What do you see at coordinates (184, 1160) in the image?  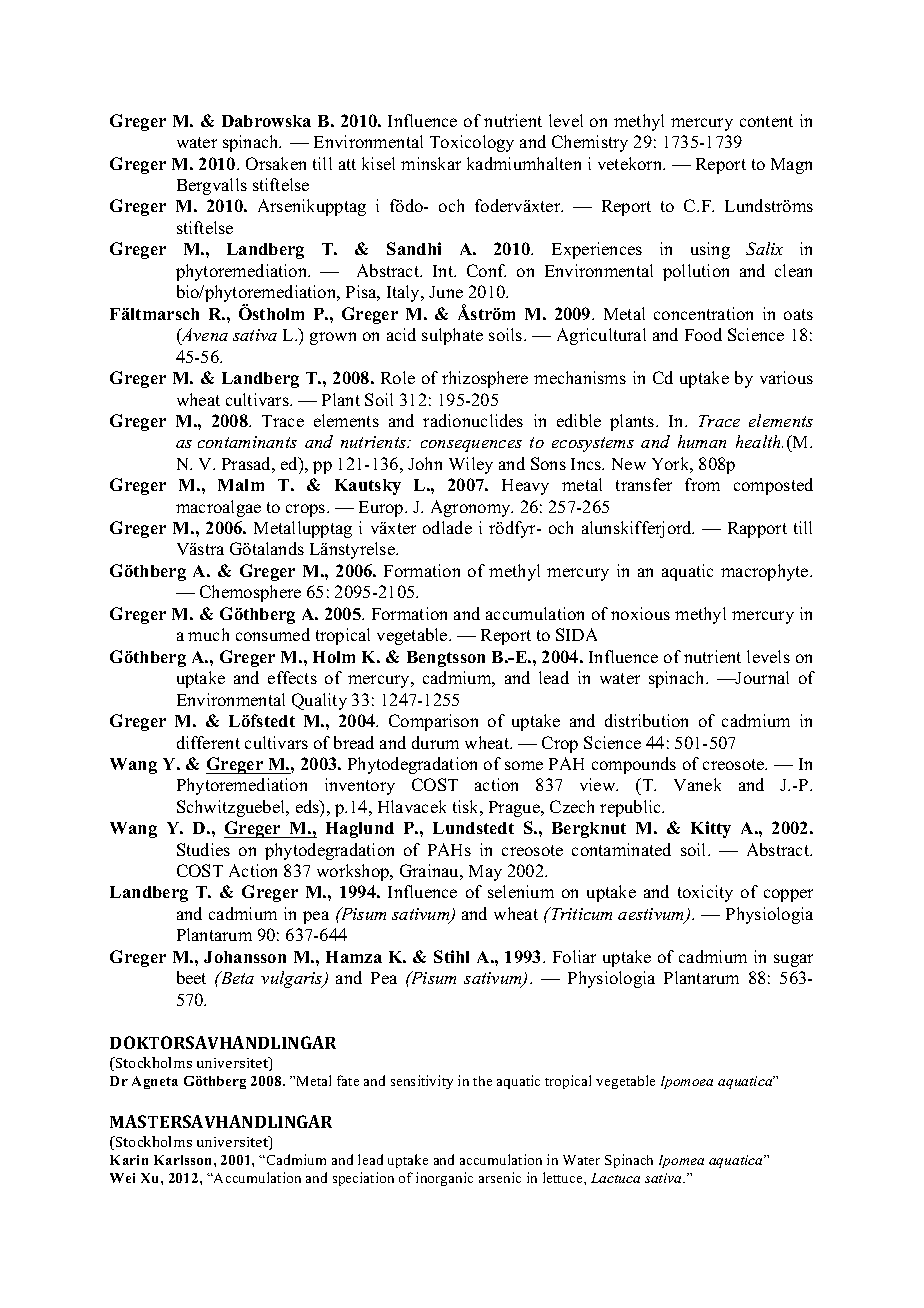 I see `Karlsson` at bounding box center [184, 1160].
